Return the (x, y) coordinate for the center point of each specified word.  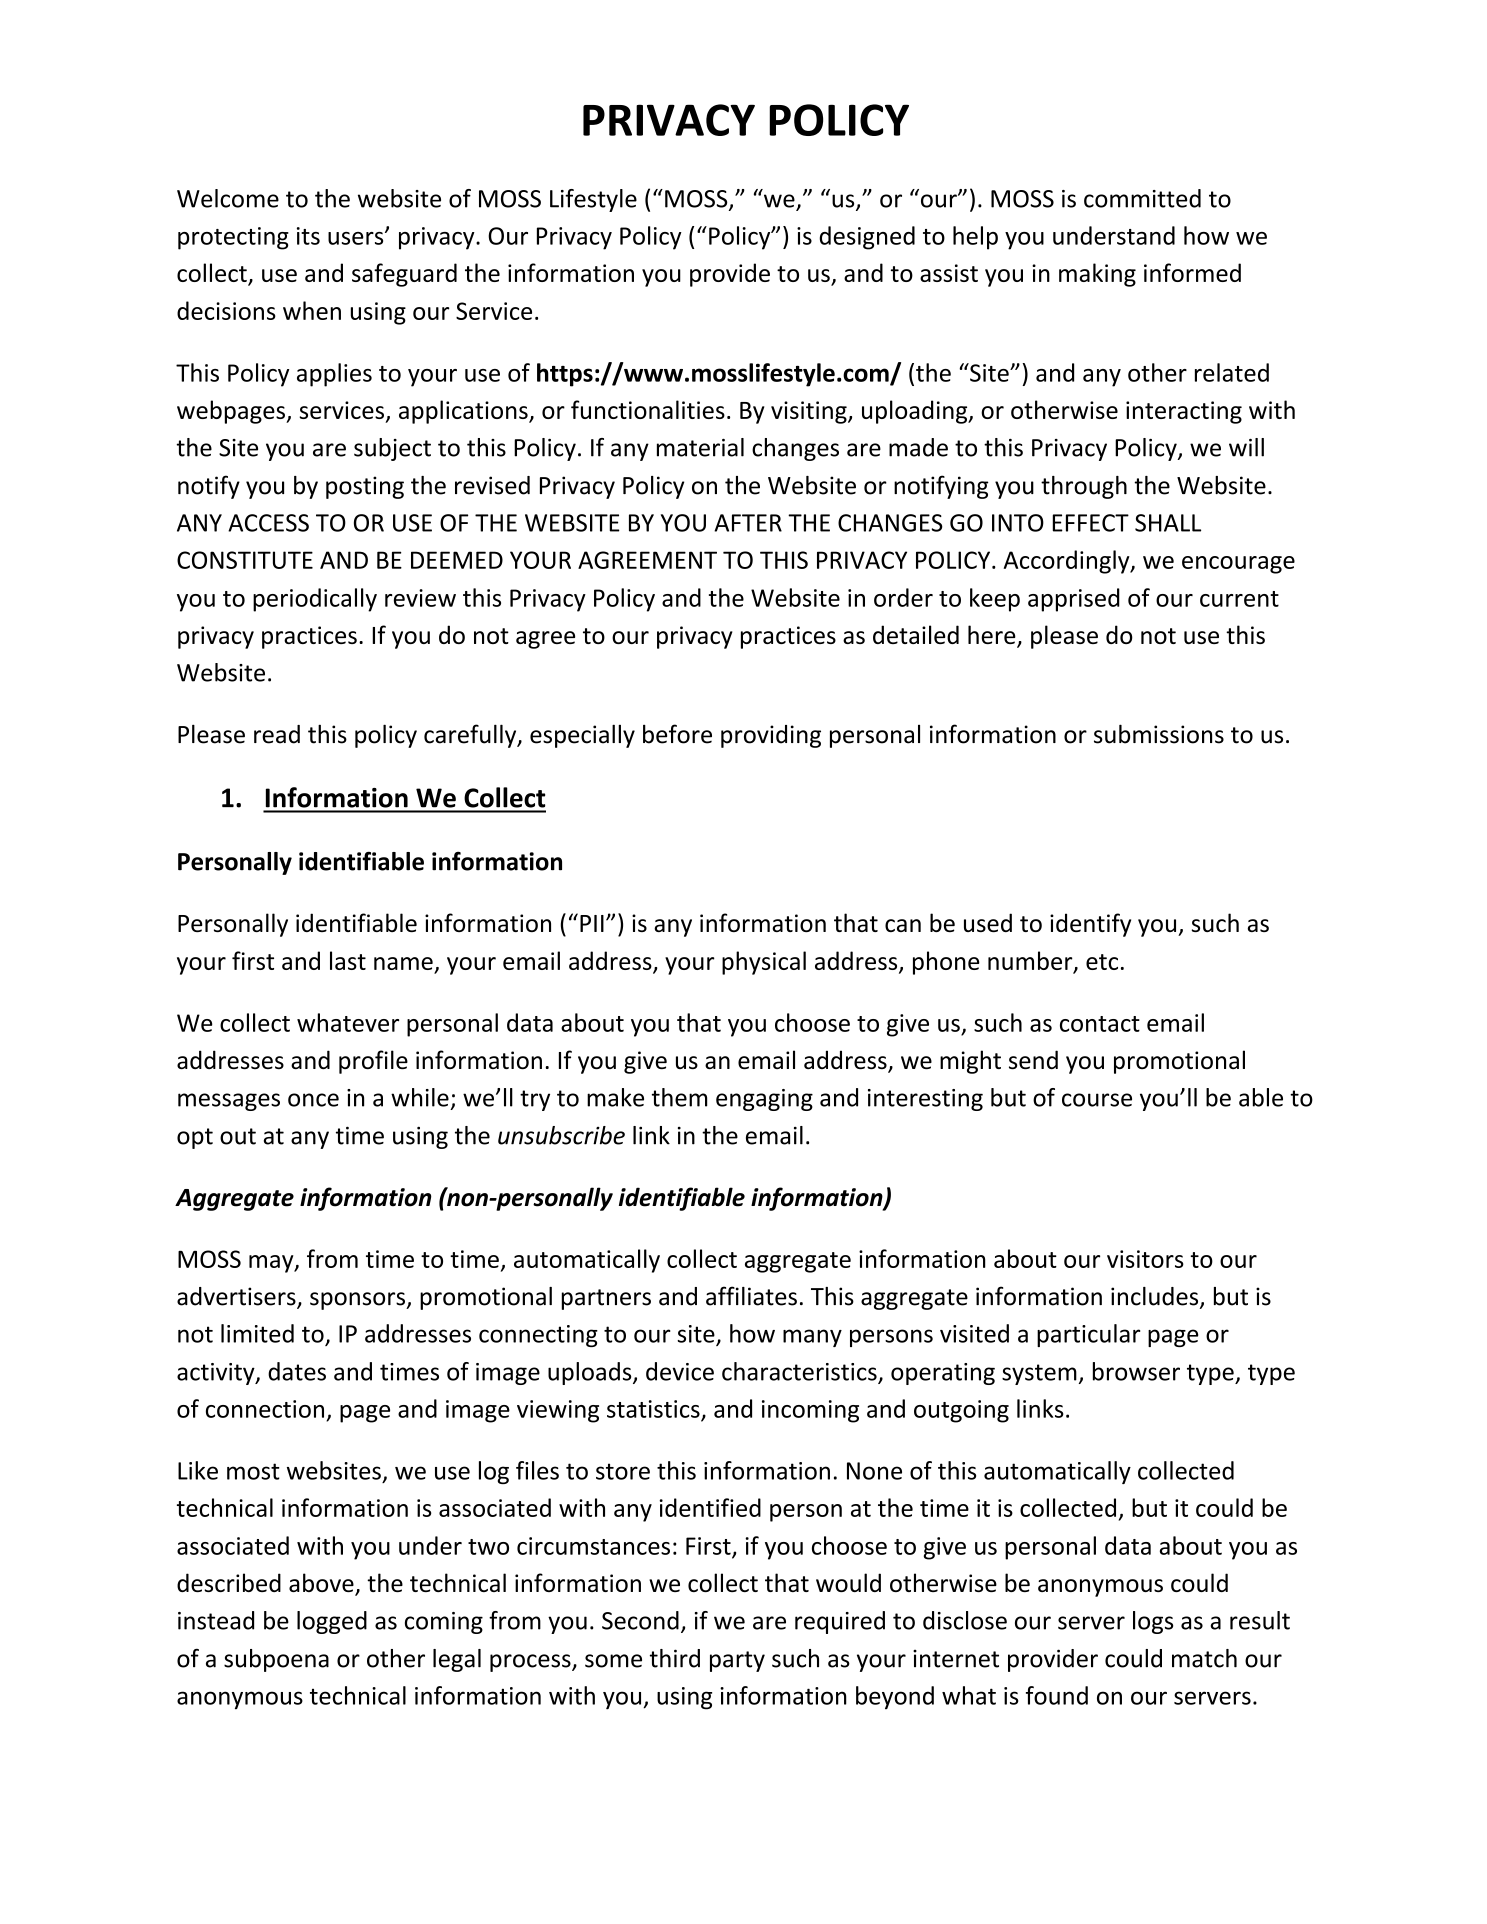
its (308, 236)
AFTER (748, 523)
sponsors (358, 1301)
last (348, 960)
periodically (315, 600)
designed (867, 238)
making (1097, 275)
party (737, 1661)
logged (332, 1622)
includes (1156, 1297)
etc (1102, 962)
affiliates (751, 1296)
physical (764, 963)
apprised (1074, 600)
